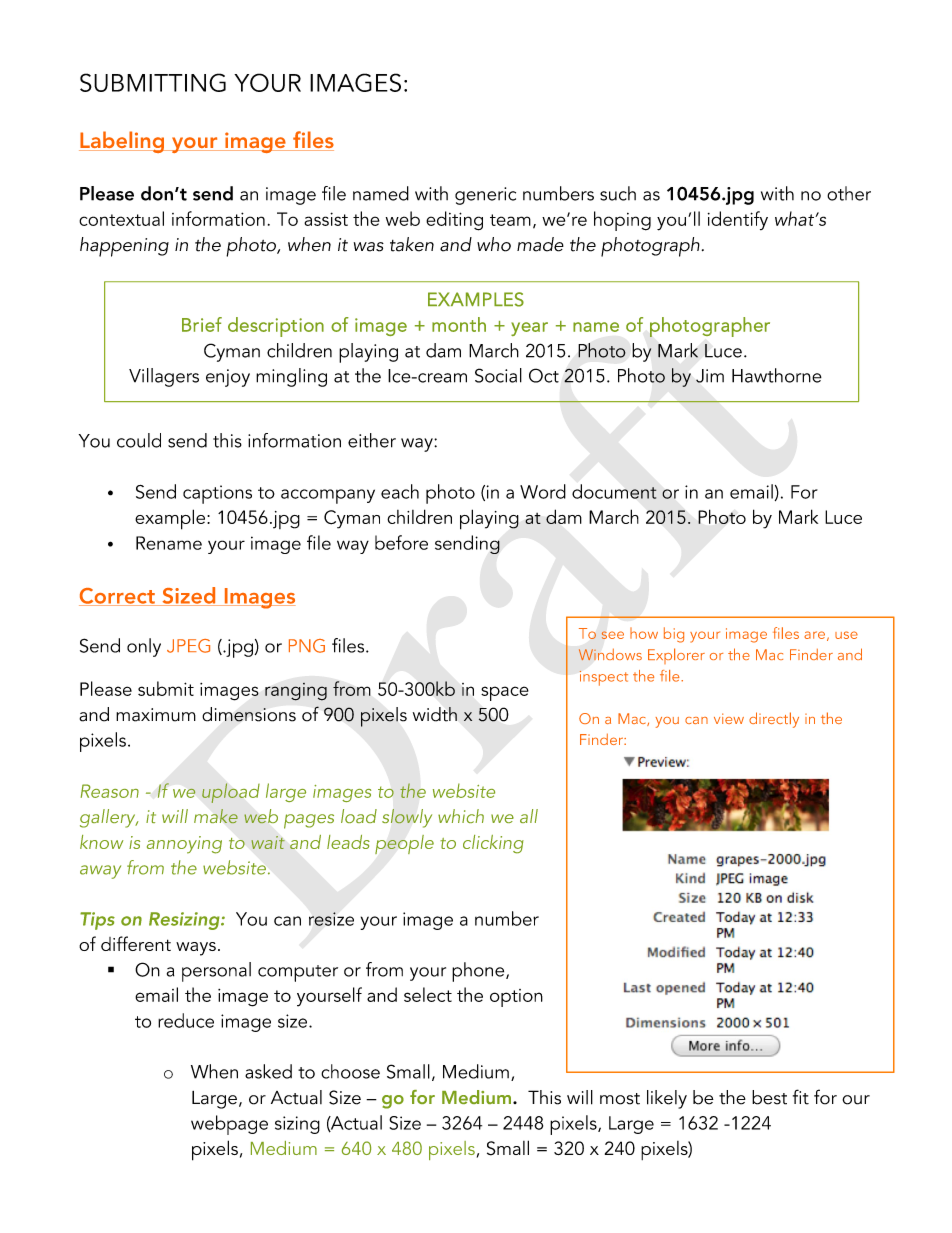 The height and width of the image is (1233, 952). I want to click on JPEG, so click(188, 646).
